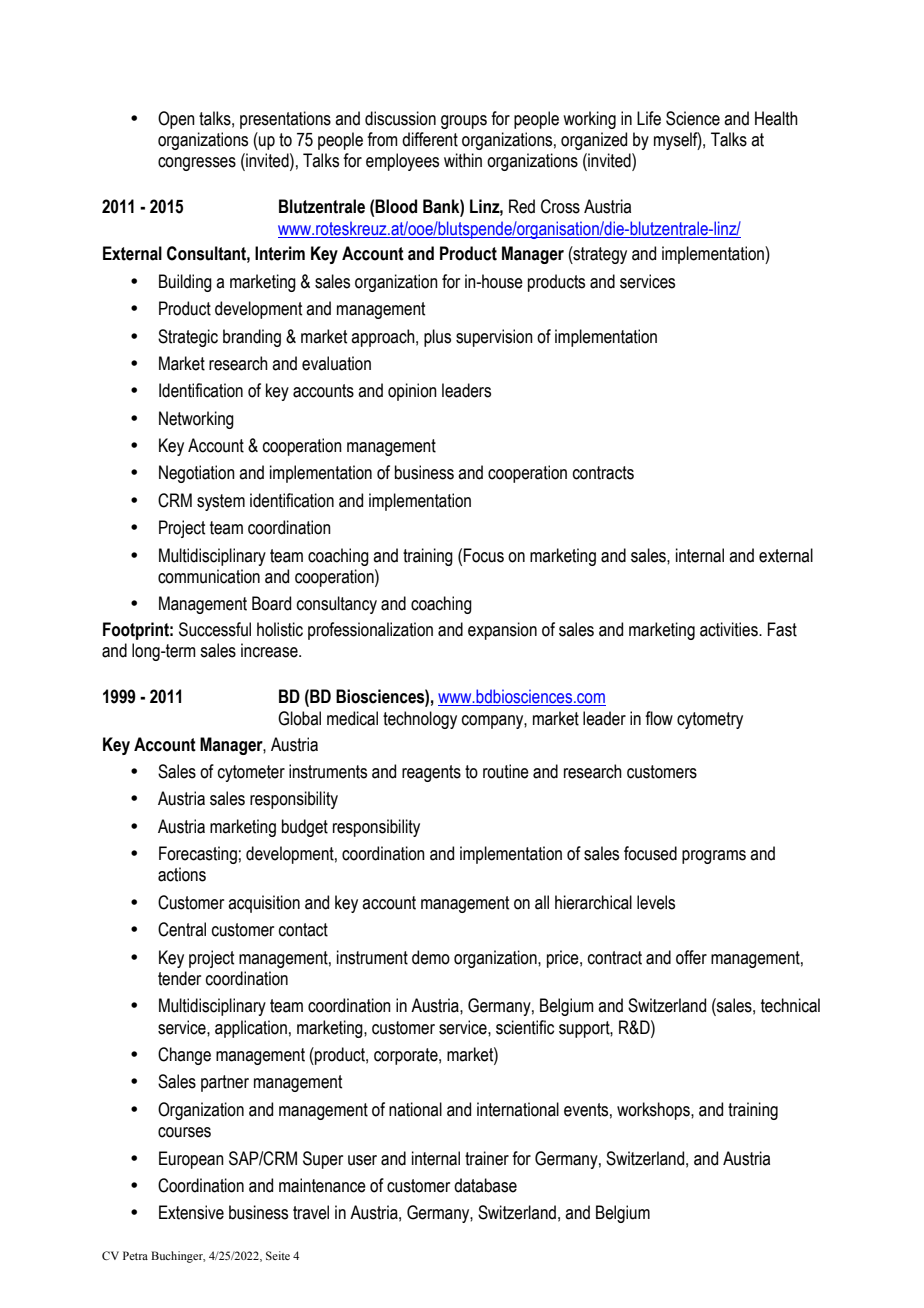 The width and height of the screenshot is (924, 1308). I want to click on programs, so click(714, 857).
